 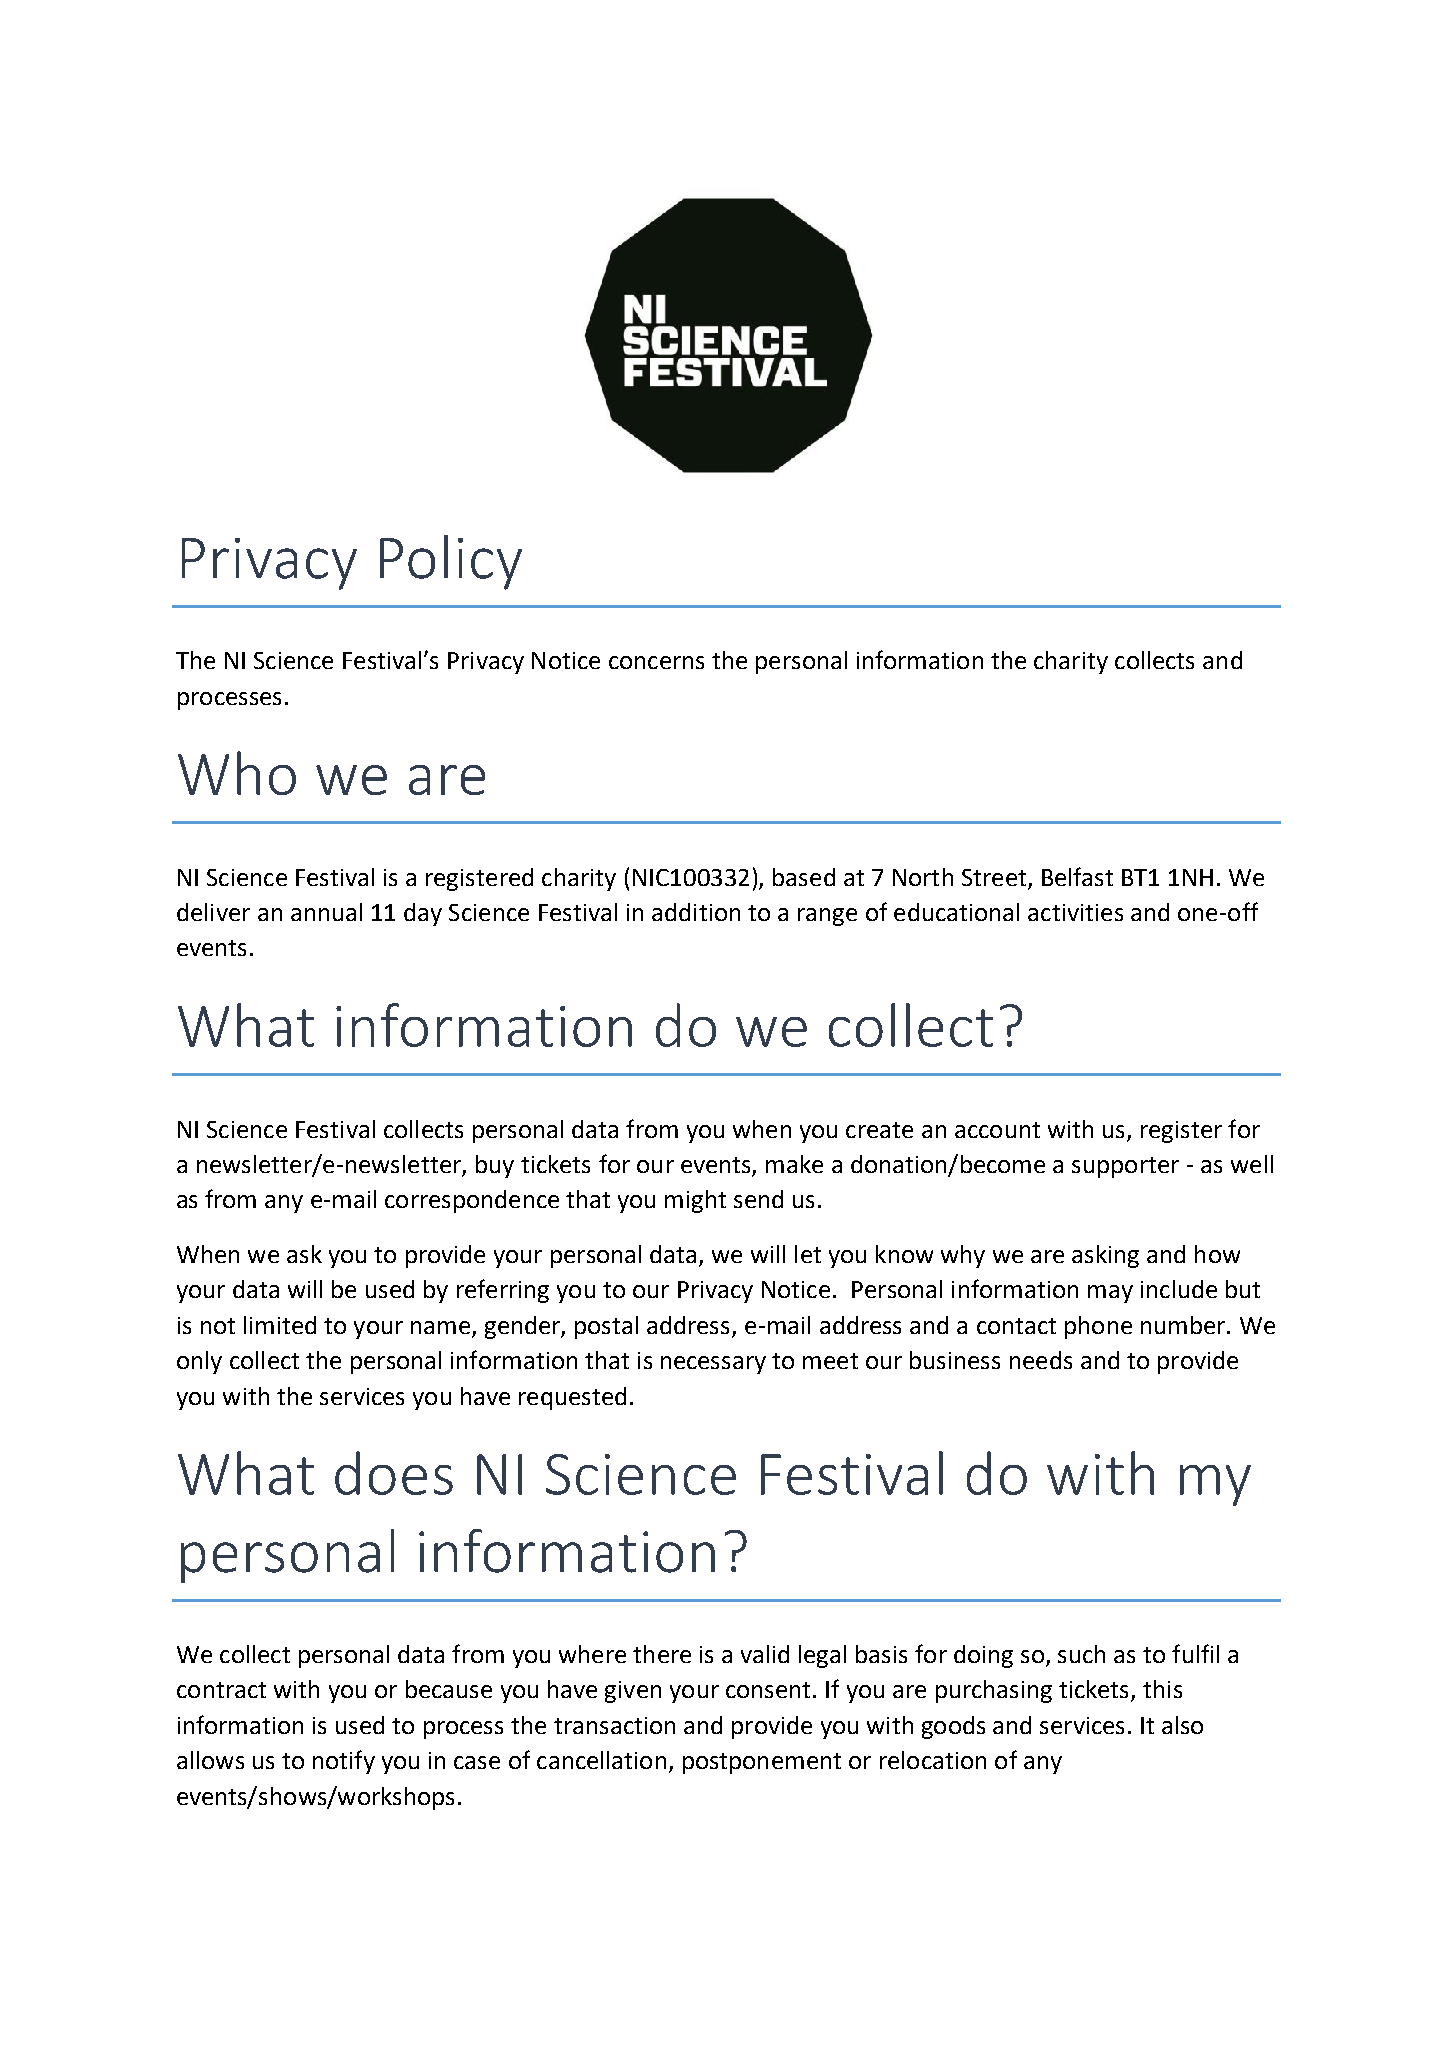 I want to click on concerns, so click(x=656, y=662).
